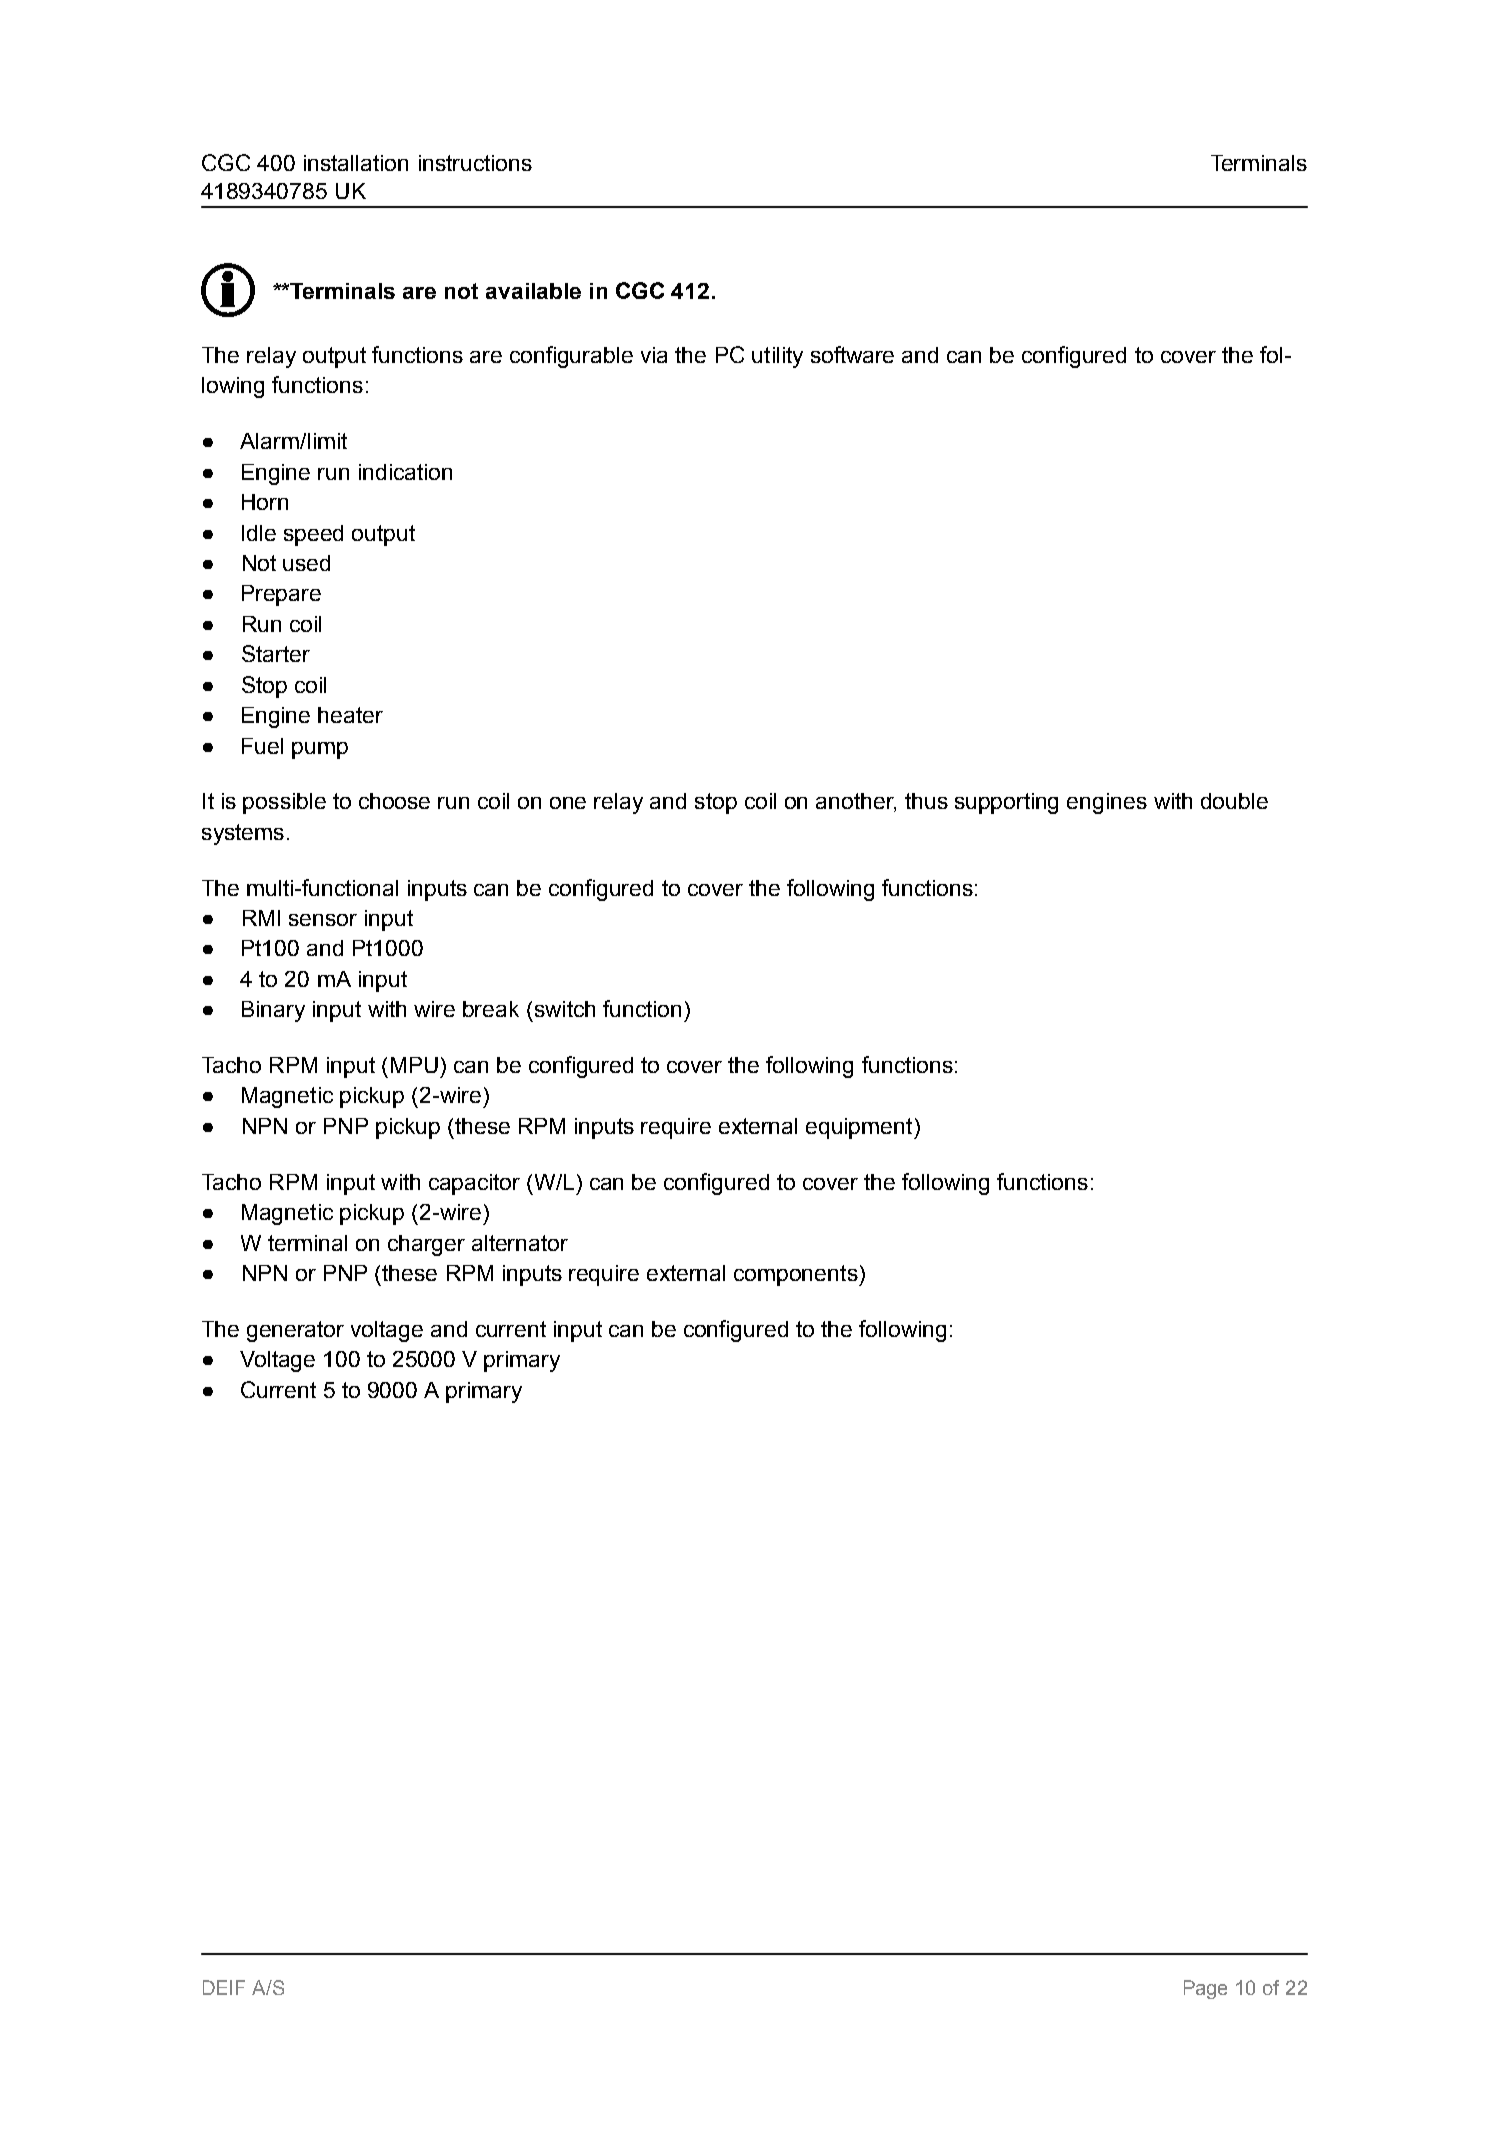 The height and width of the document is (2135, 1509). Describe the element at coordinates (1205, 1989) in the document. I see `Page` at that location.
